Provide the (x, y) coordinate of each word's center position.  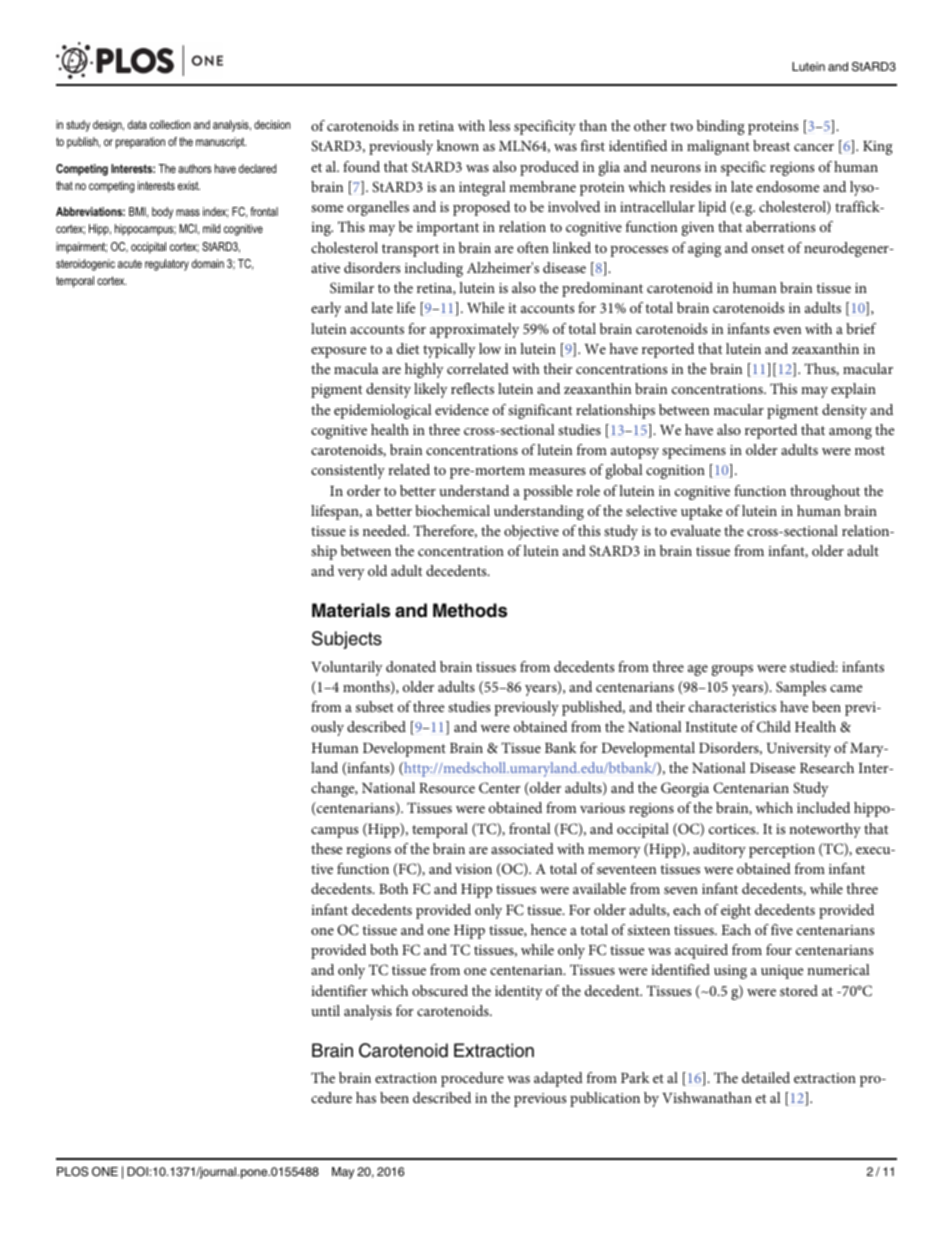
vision (473, 869)
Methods (470, 610)
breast (771, 145)
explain (853, 390)
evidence (462, 409)
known (458, 145)
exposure (338, 352)
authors (194, 168)
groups (732, 670)
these (326, 848)
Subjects (347, 640)
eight (736, 911)
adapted (558, 1079)
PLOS (72, 1172)
